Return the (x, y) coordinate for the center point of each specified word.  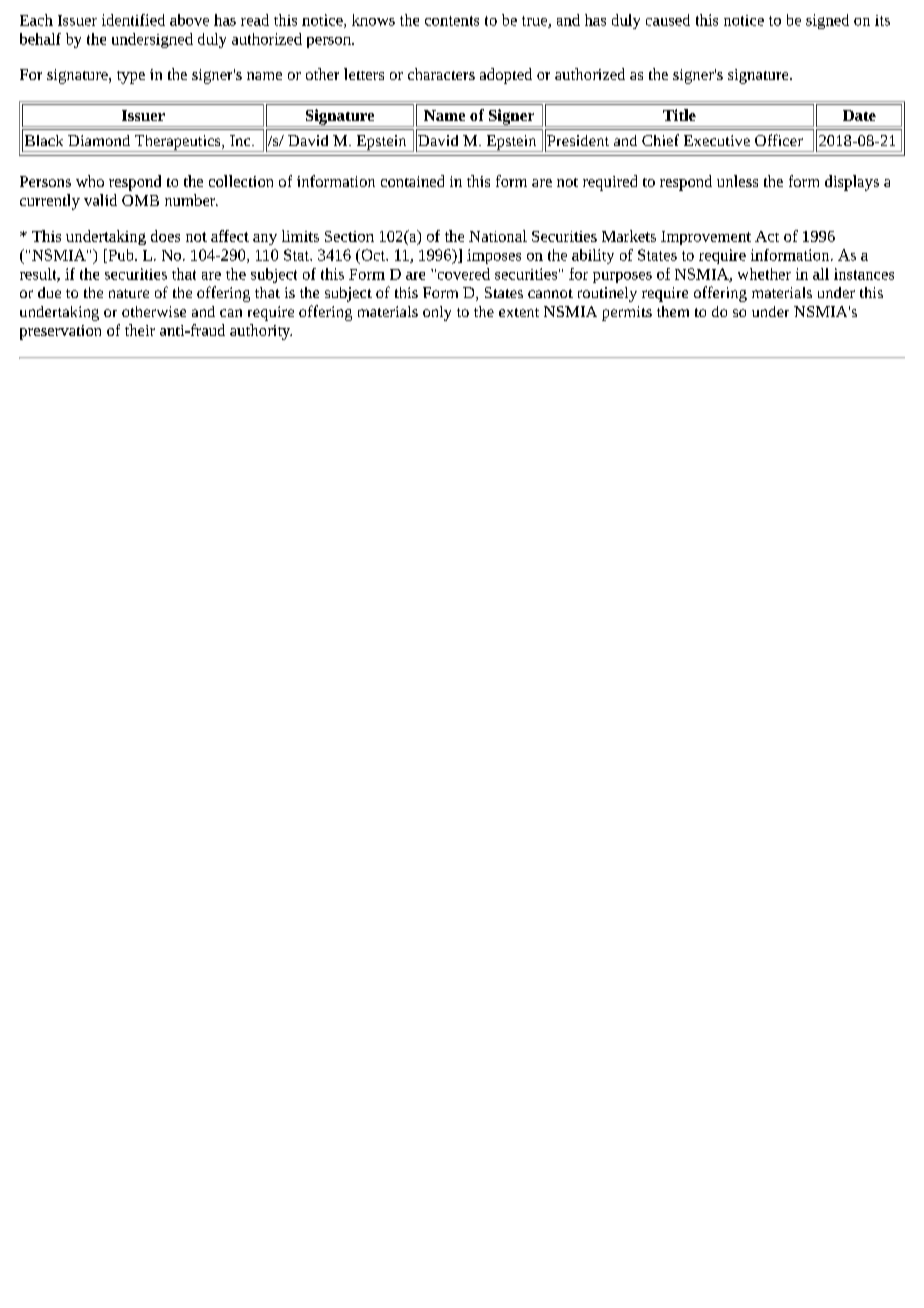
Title (679, 115)
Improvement (706, 238)
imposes (494, 256)
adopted (506, 76)
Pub (121, 256)
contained (412, 181)
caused (668, 20)
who (90, 181)
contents (452, 21)
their (140, 330)
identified (133, 20)
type (131, 77)
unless (737, 181)
